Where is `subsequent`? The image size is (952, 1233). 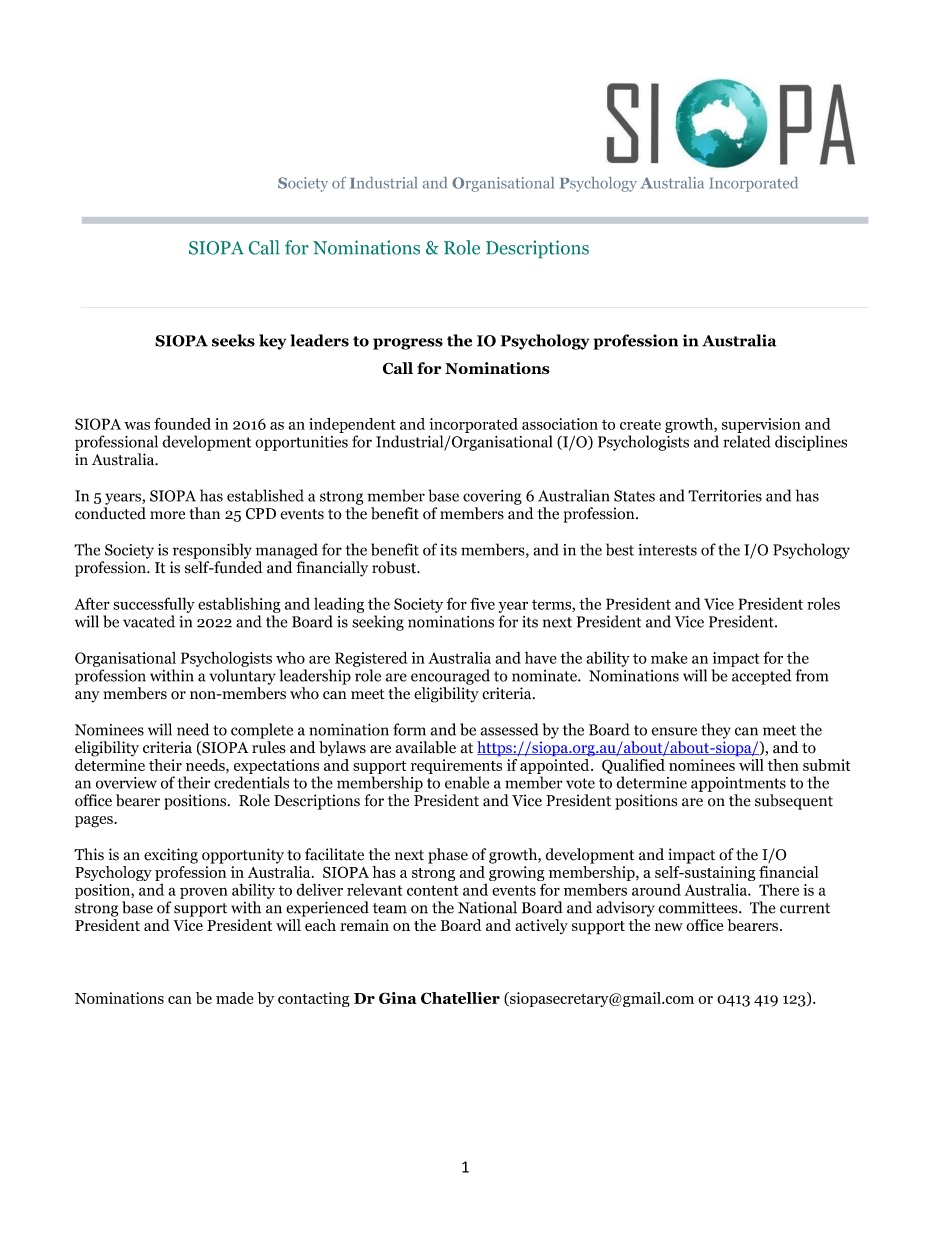 subsequent is located at coordinates (794, 802).
